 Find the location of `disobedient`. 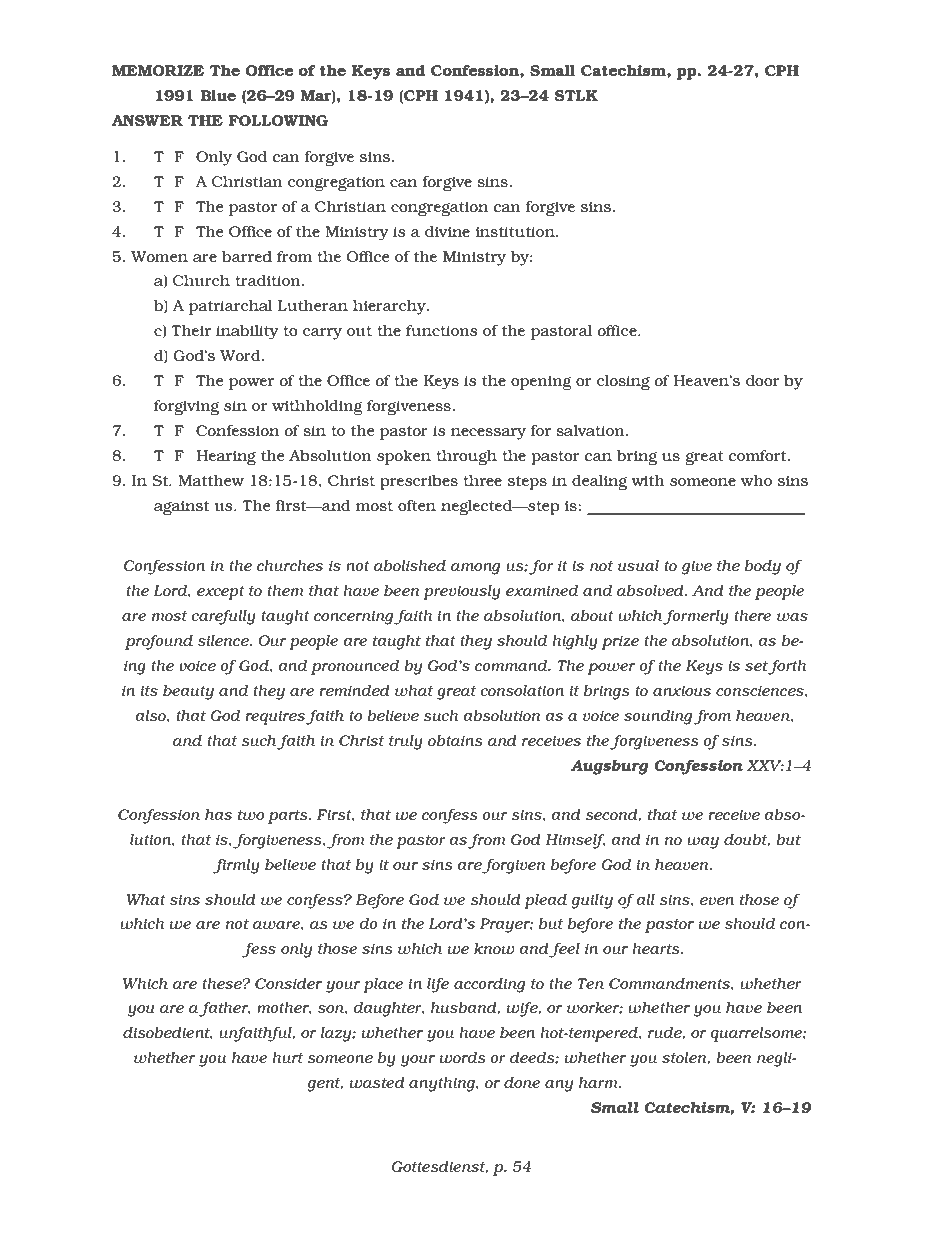

disobedient is located at coordinates (168, 1033).
